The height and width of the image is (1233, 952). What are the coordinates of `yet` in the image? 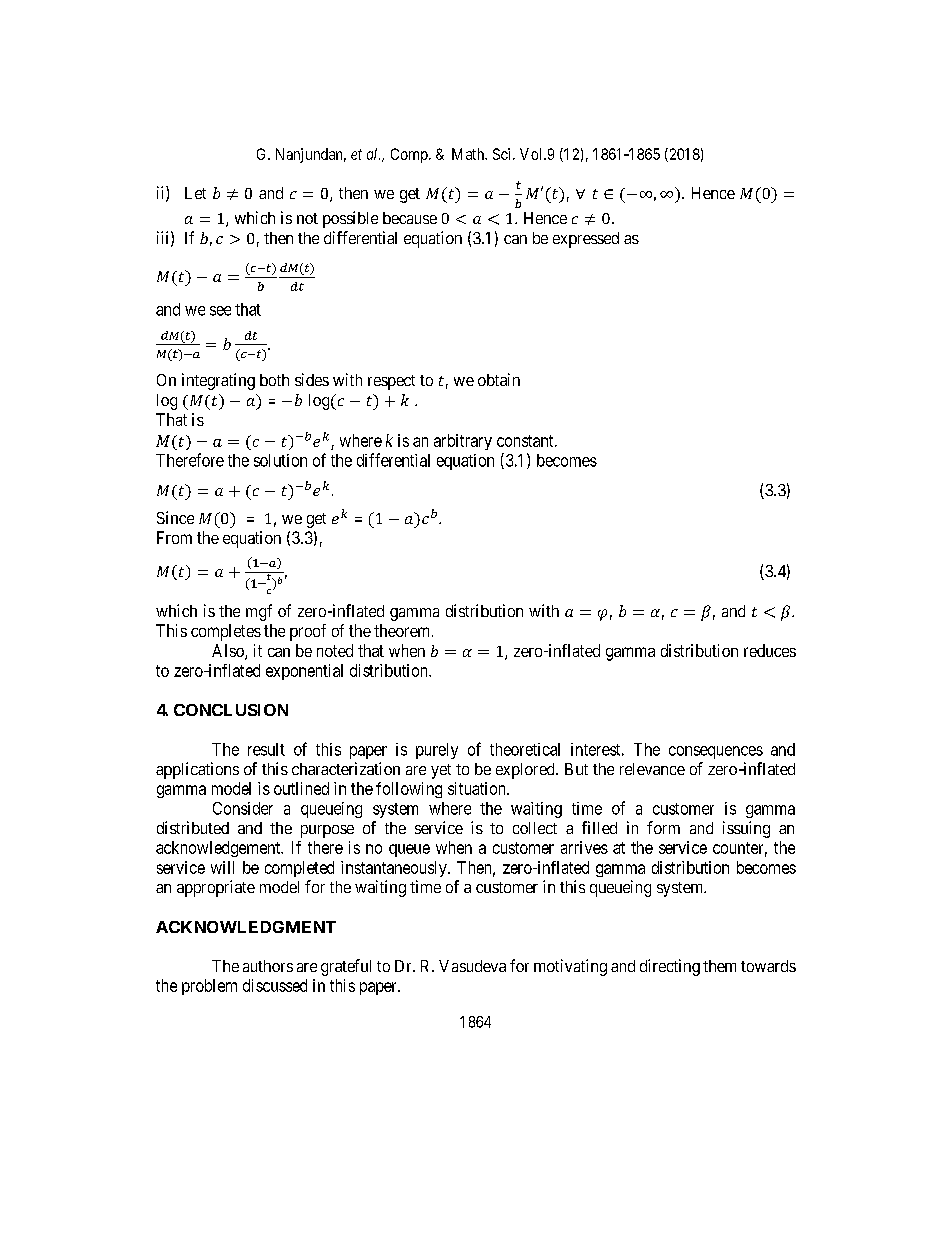 It's located at (441, 771).
